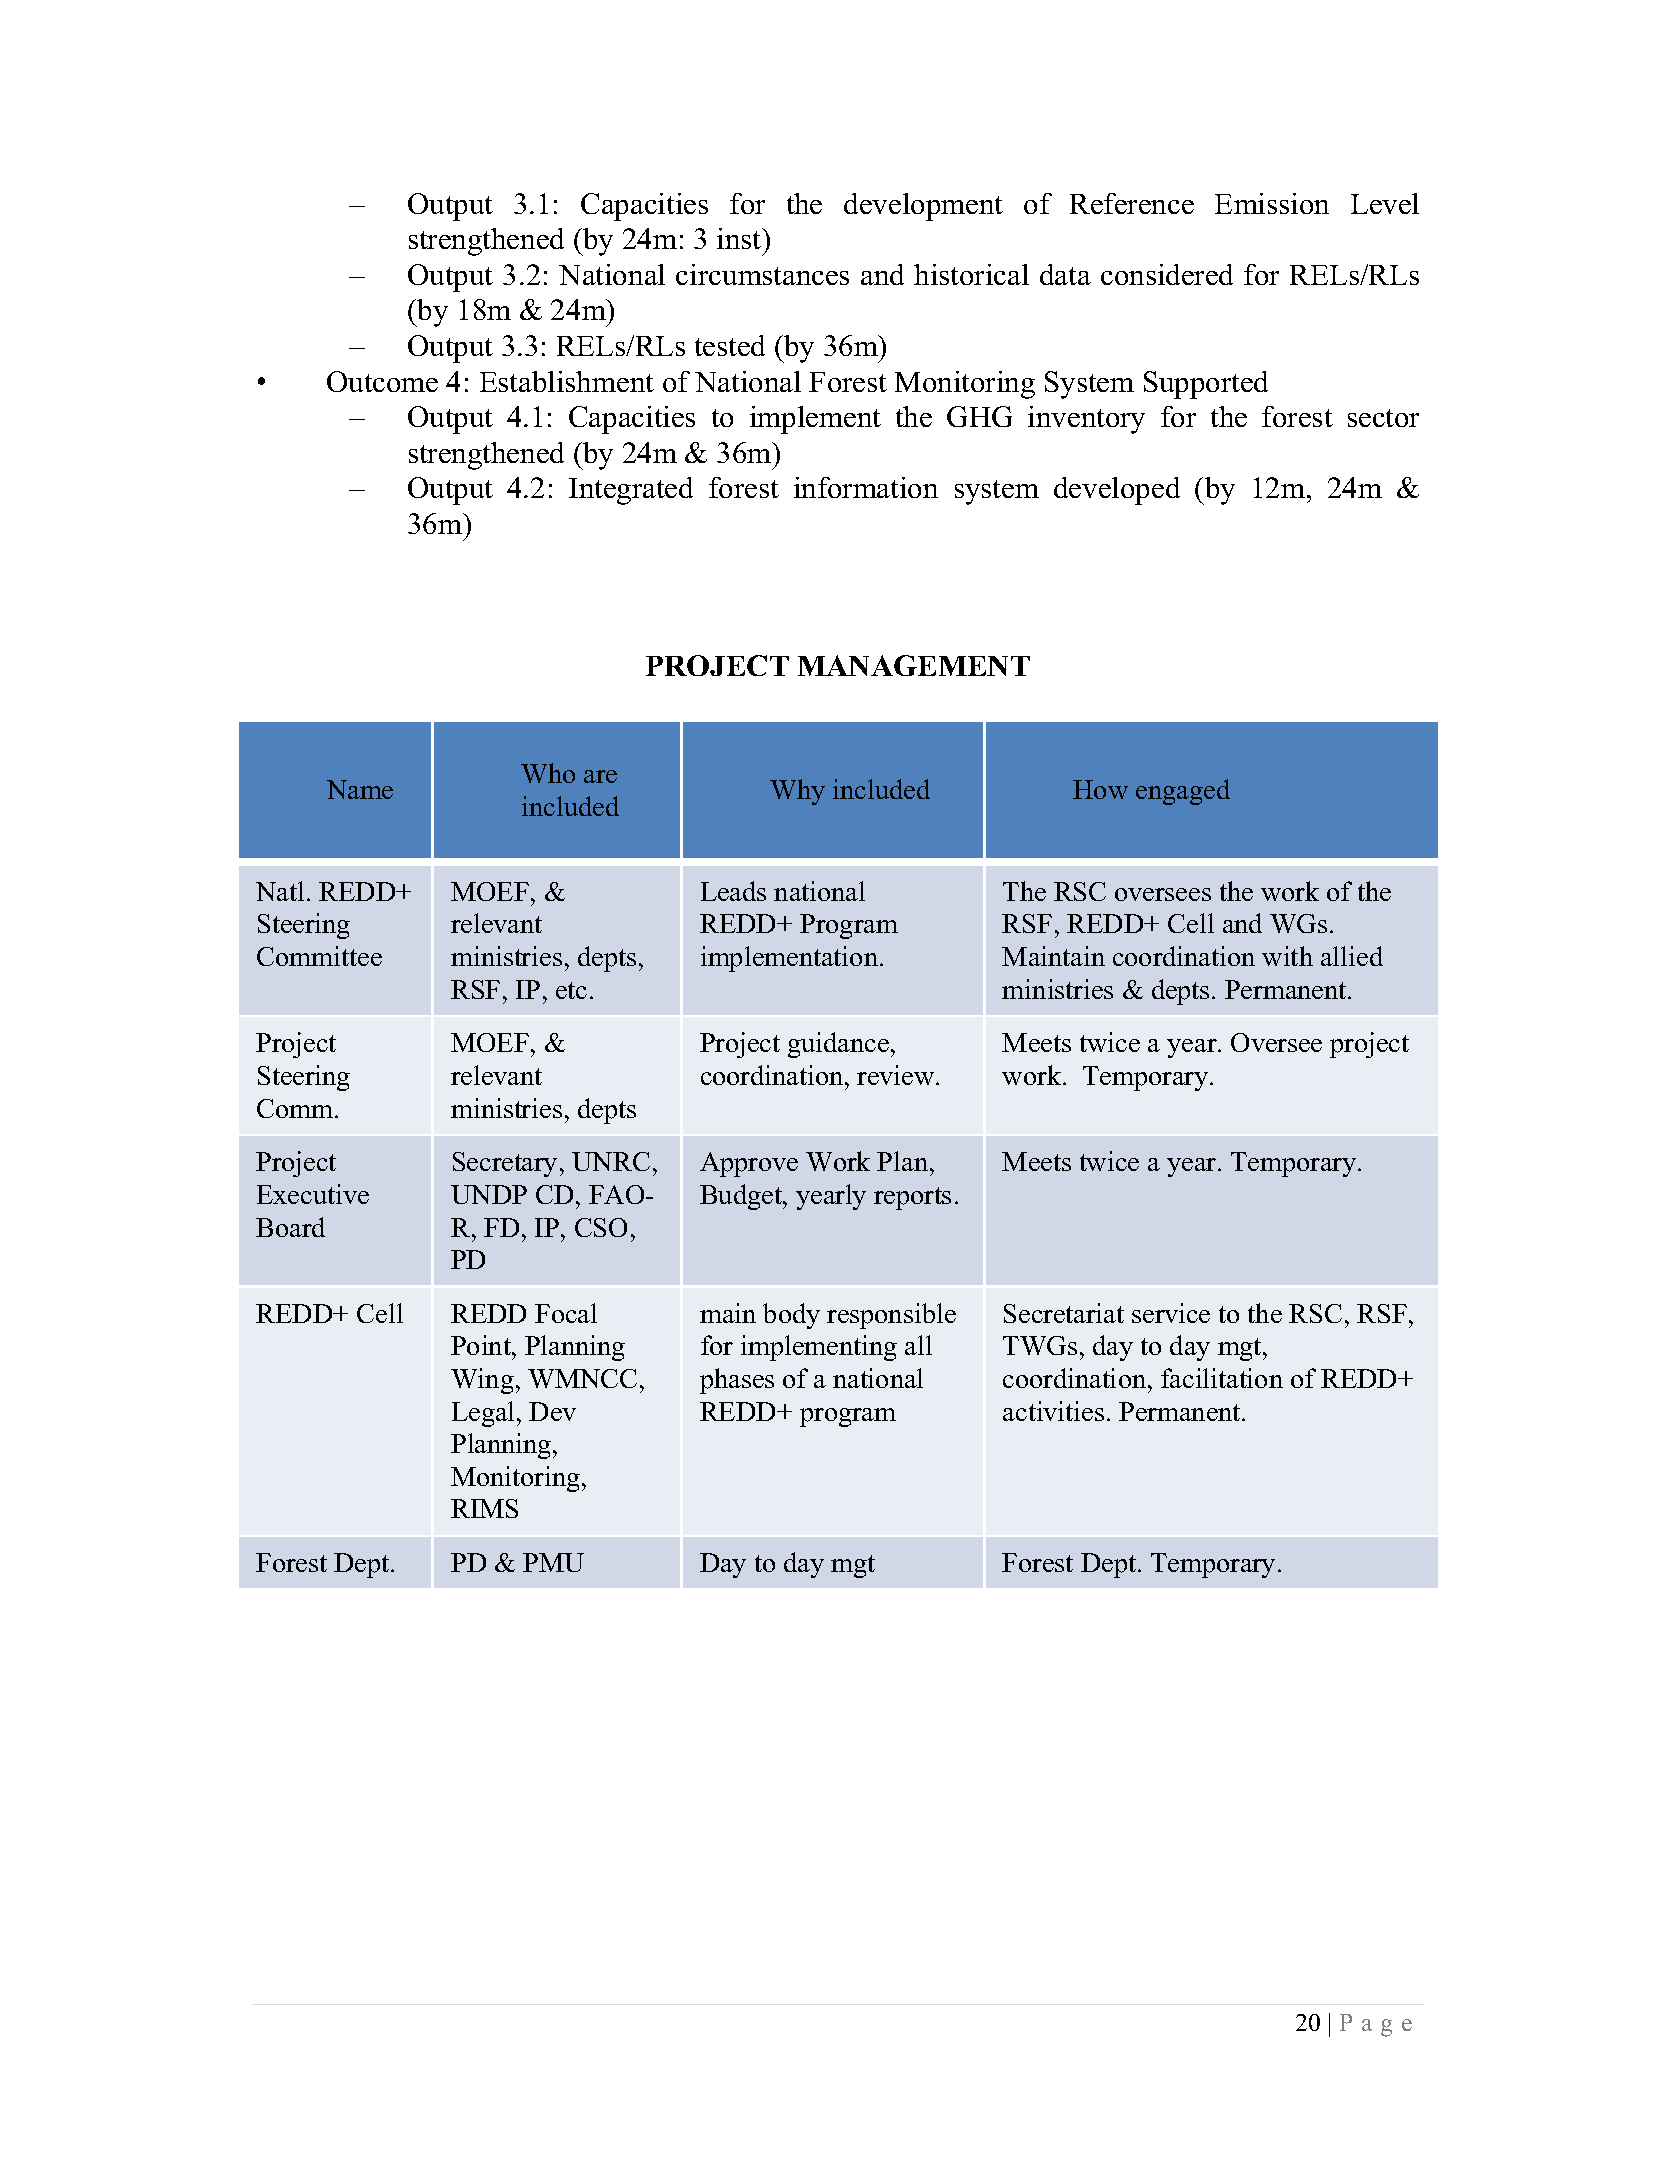 The image size is (1677, 2170). I want to click on circumstances, so click(762, 274).
